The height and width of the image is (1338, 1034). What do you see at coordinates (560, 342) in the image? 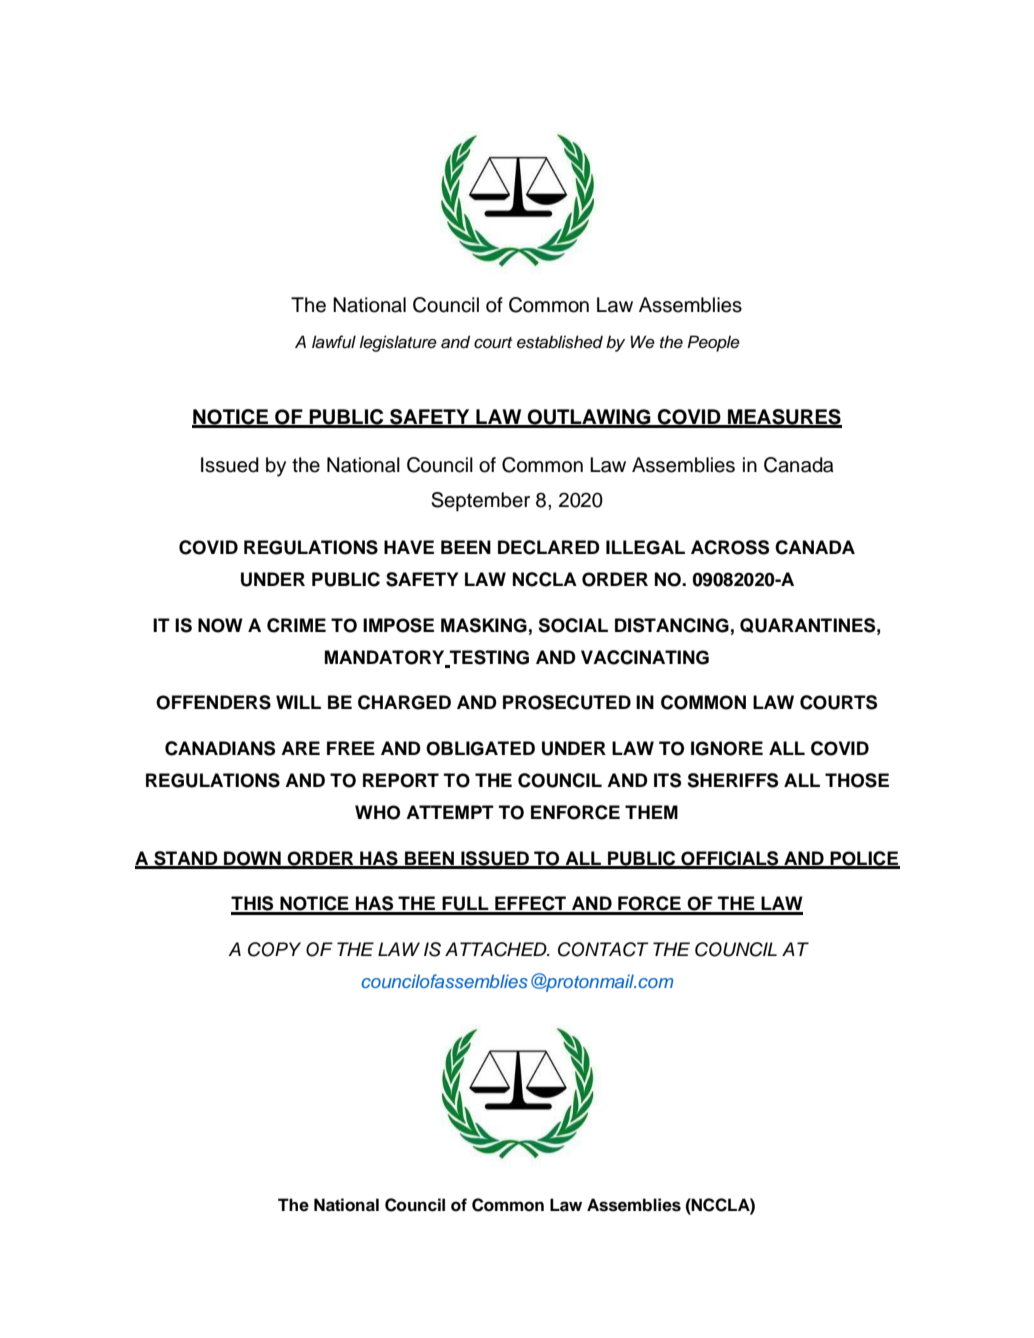
I see `established` at bounding box center [560, 342].
